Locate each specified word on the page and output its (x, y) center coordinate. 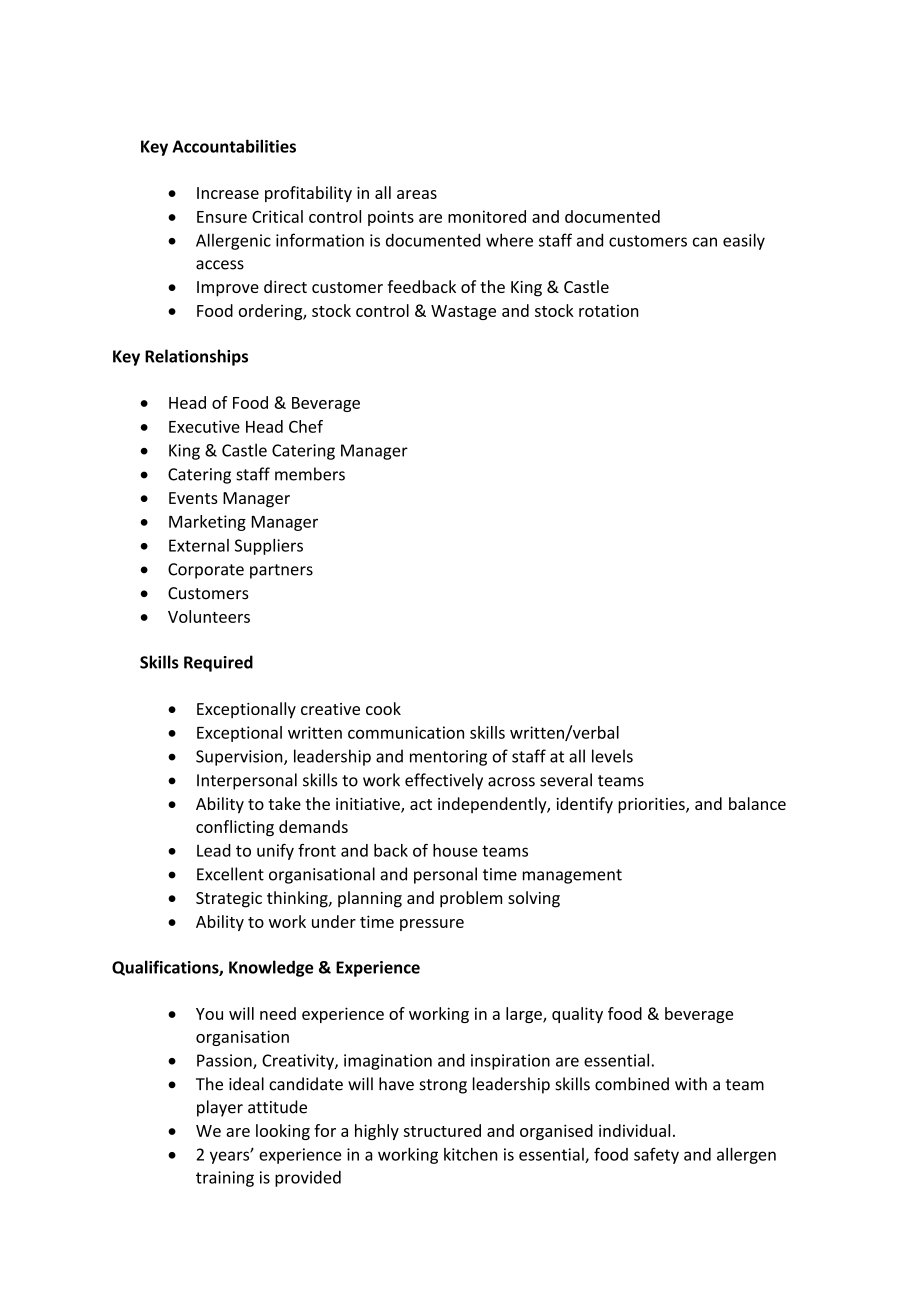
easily (744, 241)
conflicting (235, 828)
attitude (277, 1107)
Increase (228, 193)
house (455, 850)
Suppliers (269, 547)
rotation (609, 310)
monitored (487, 216)
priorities (652, 806)
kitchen (471, 1154)
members (310, 474)
